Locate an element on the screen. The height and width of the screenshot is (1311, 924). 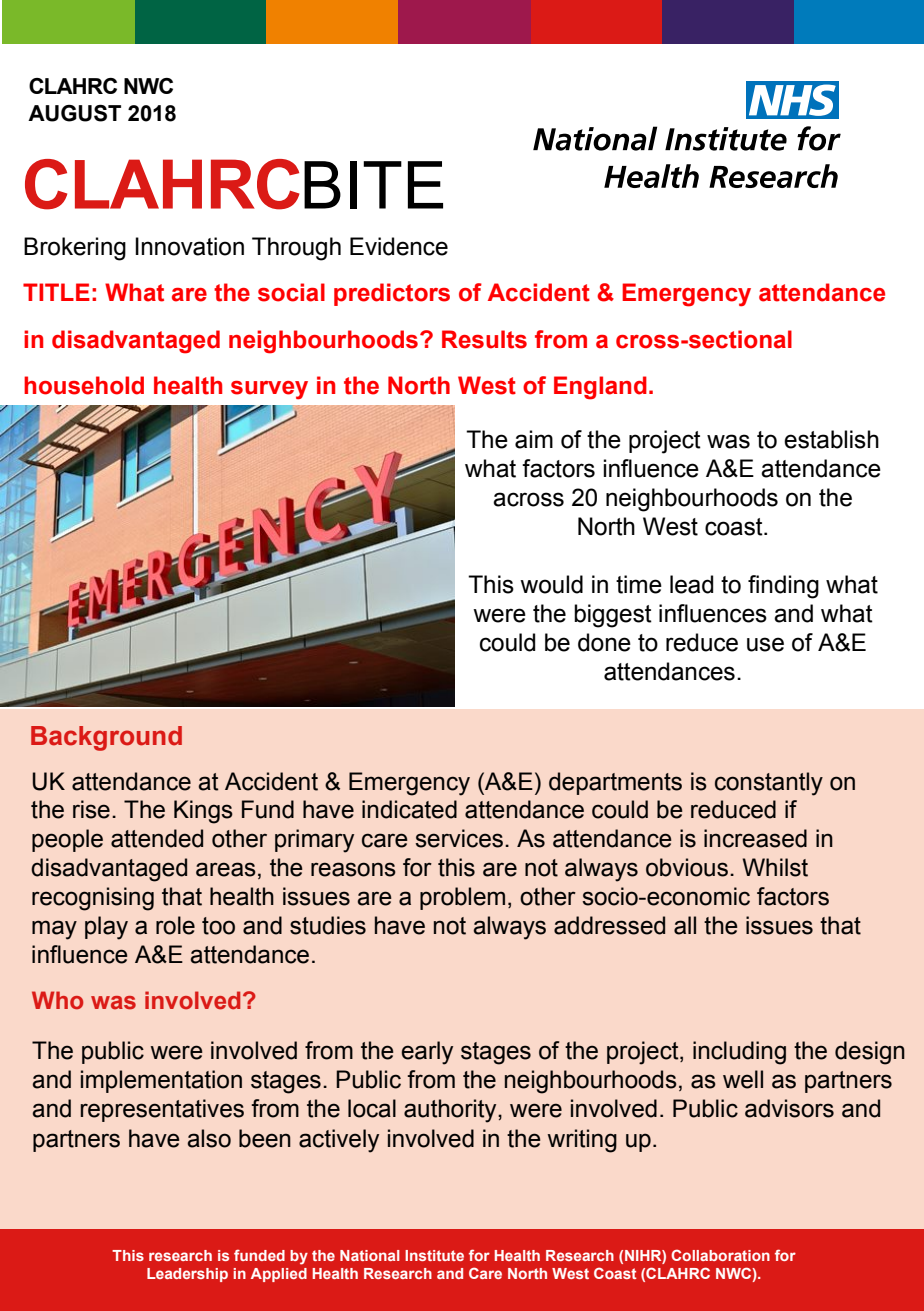
problem is located at coordinates (462, 898).
